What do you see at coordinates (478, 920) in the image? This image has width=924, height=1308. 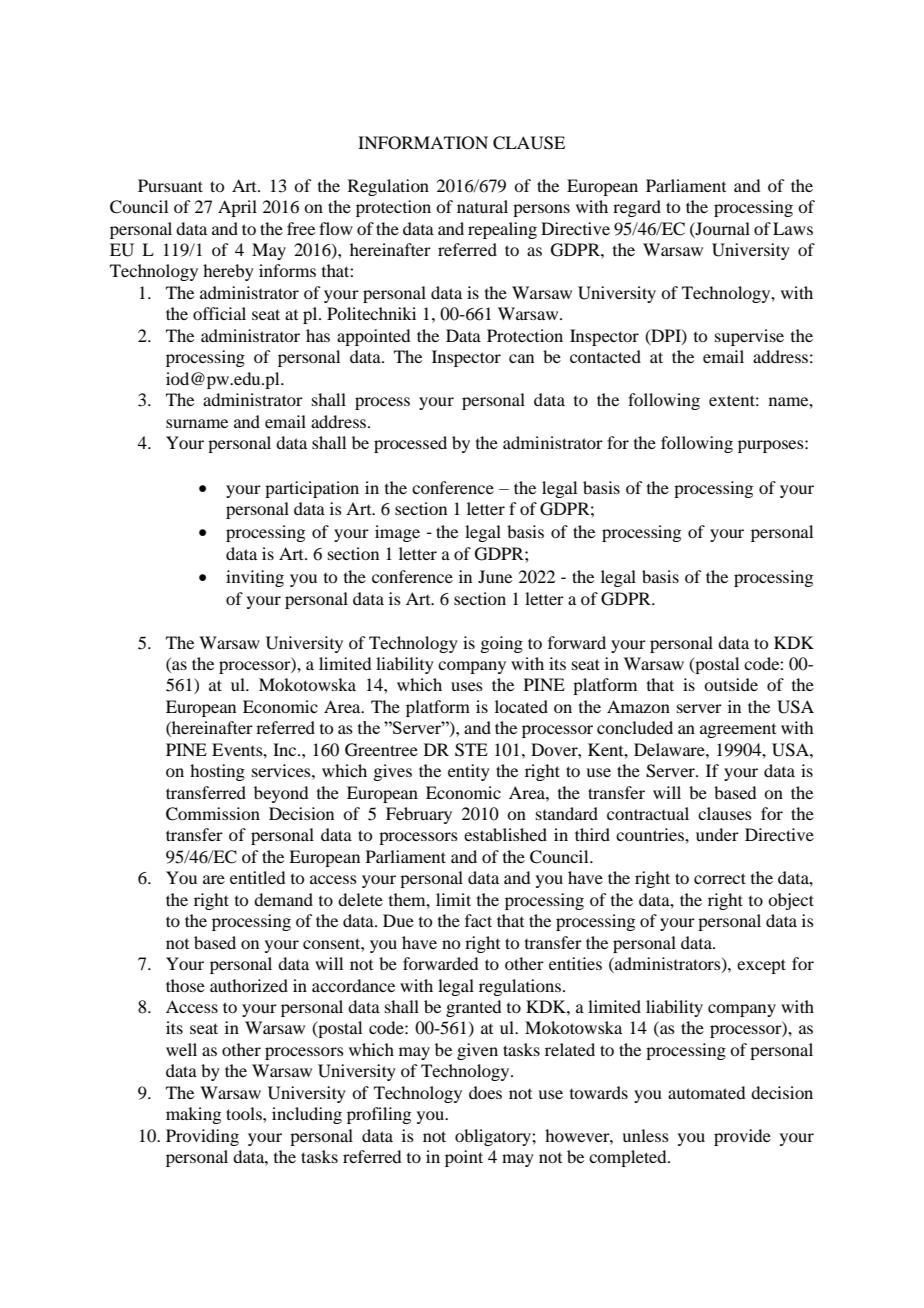 I see `fact` at bounding box center [478, 920].
